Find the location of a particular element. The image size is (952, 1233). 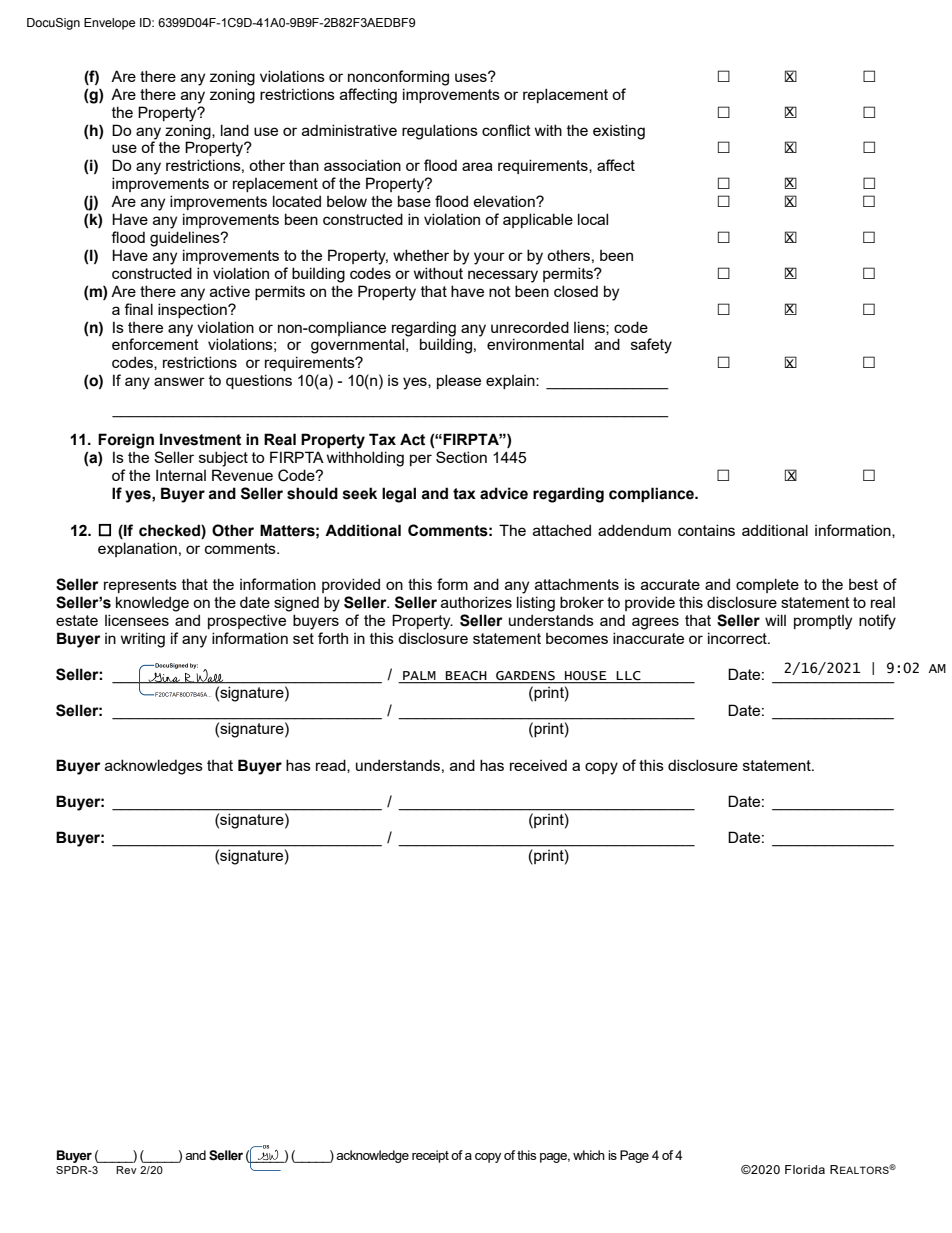

land is located at coordinates (235, 130).
